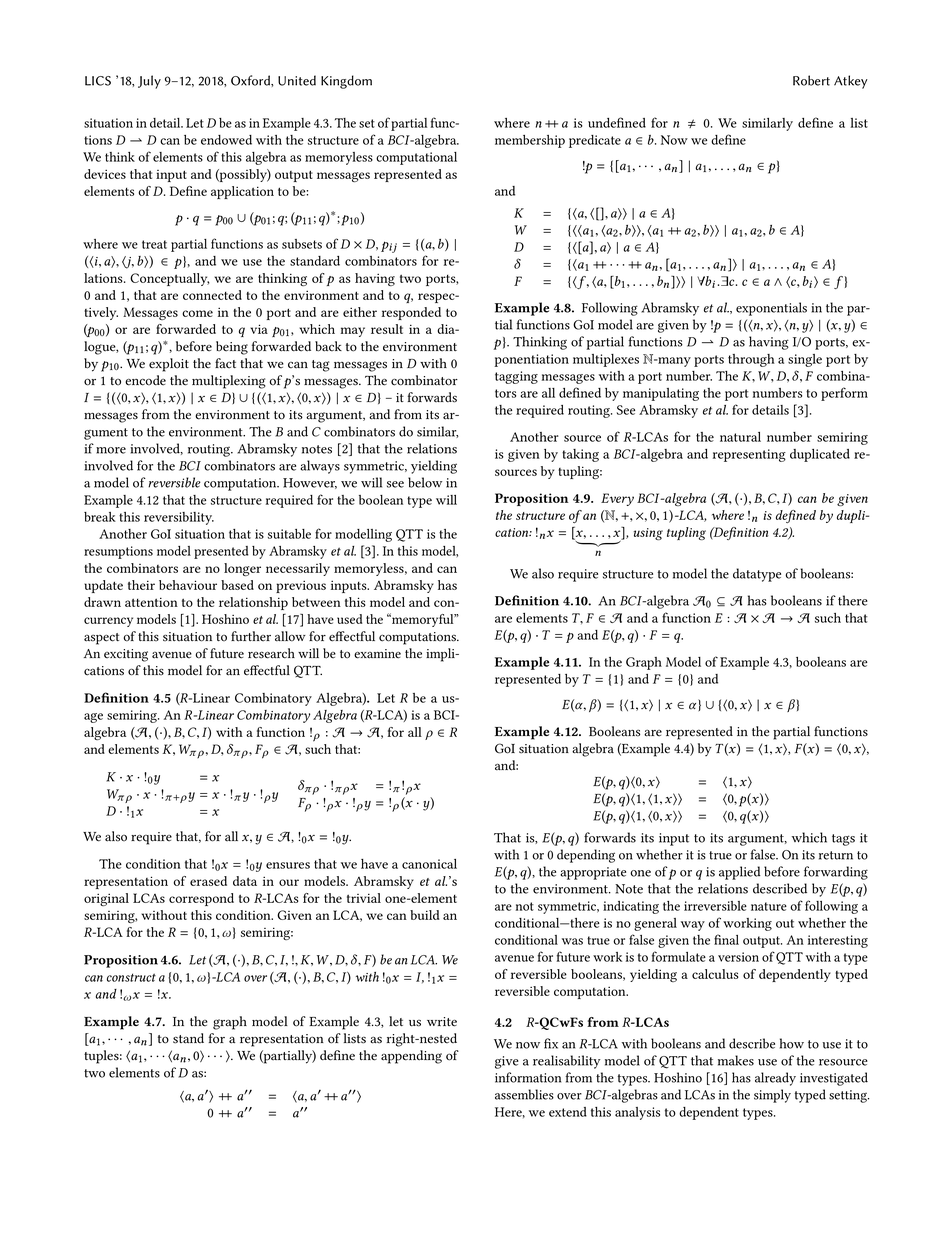 The width and height of the screenshot is (952, 1233). Describe the element at coordinates (811, 80) in the screenshot. I see `Robert` at that location.
